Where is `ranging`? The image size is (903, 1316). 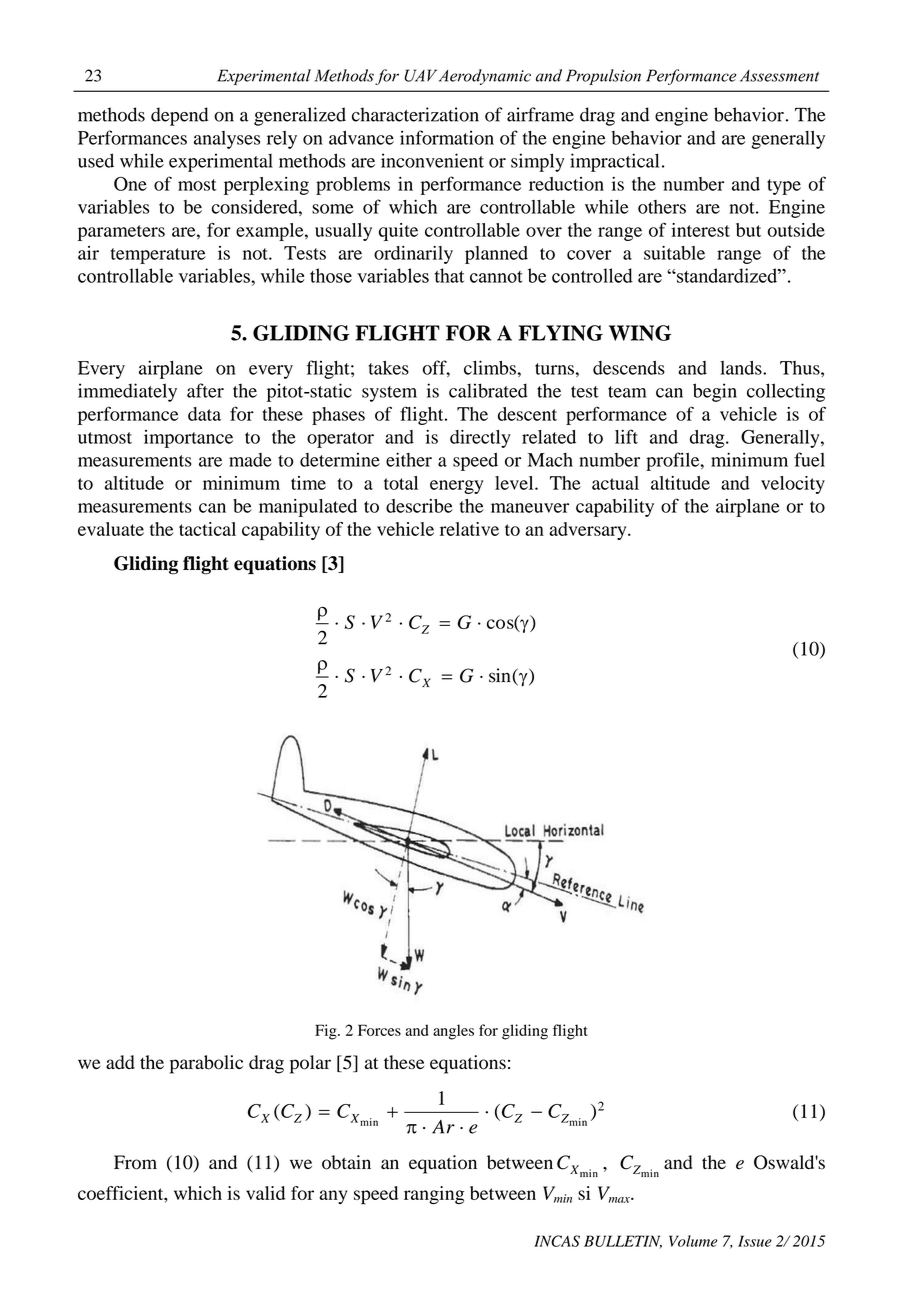 ranging is located at coordinates (434, 1195).
